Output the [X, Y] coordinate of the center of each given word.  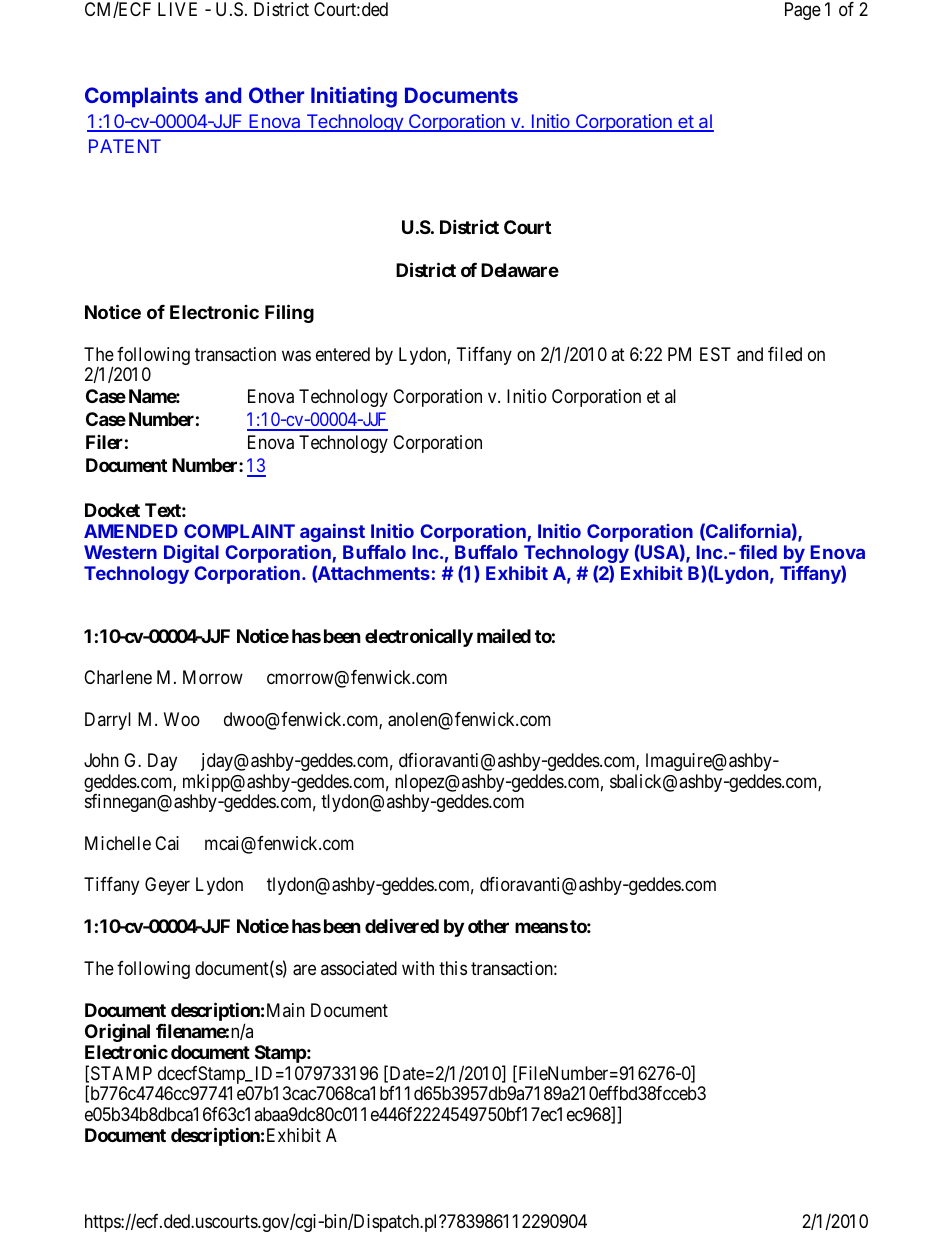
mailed [504, 635]
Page [803, 11]
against [332, 533]
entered [343, 354]
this [453, 968]
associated [359, 968]
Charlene [118, 677]
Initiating [354, 97]
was [296, 356]
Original [117, 1032]
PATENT [125, 146]
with [418, 968]
